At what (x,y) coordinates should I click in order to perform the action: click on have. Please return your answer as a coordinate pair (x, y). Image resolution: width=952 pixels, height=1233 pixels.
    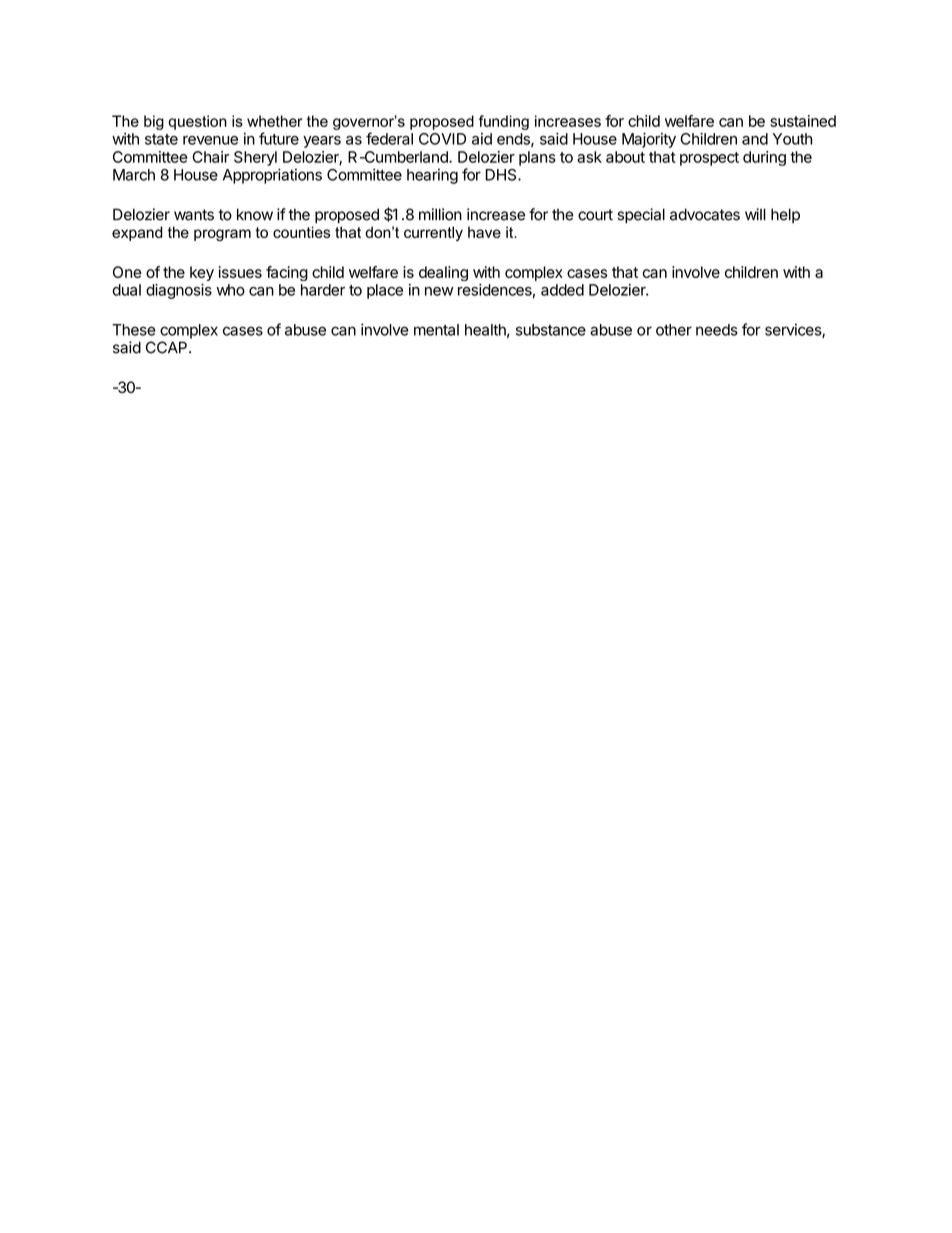
    Looking at the image, I should click on (484, 232).
